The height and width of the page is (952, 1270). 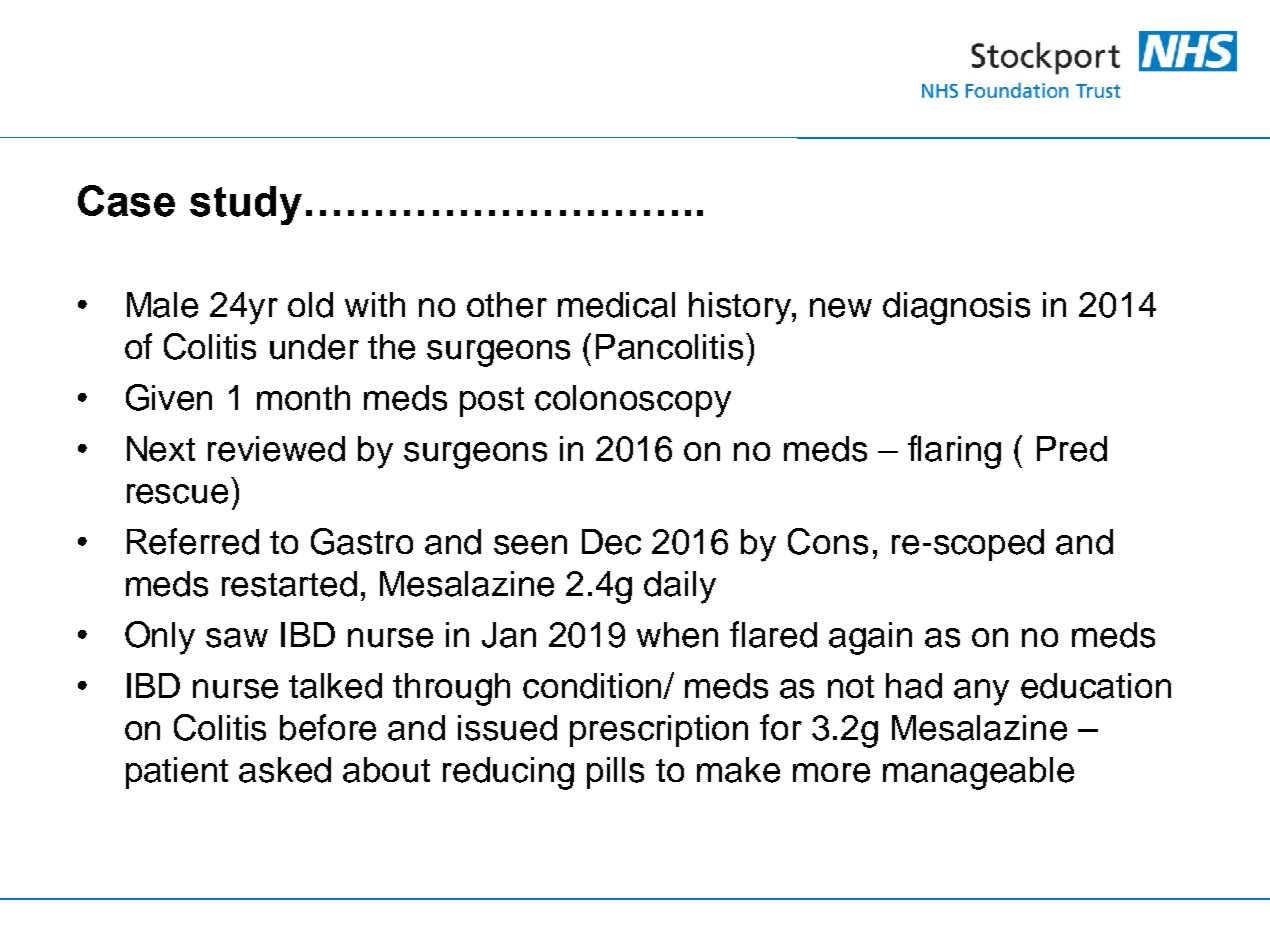 I want to click on Cons, so click(x=828, y=541).
